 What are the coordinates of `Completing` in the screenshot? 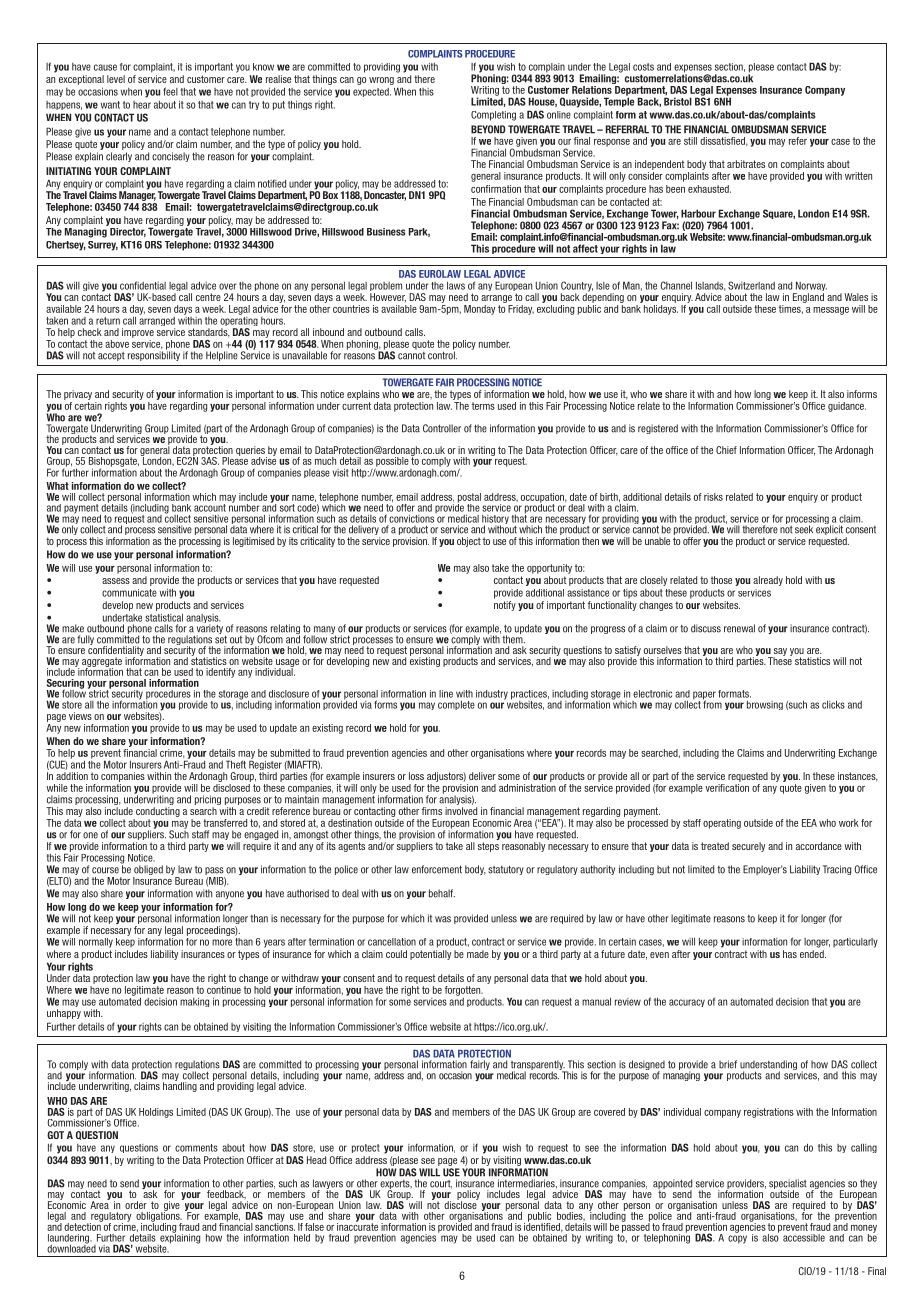 It's located at (493, 116).
